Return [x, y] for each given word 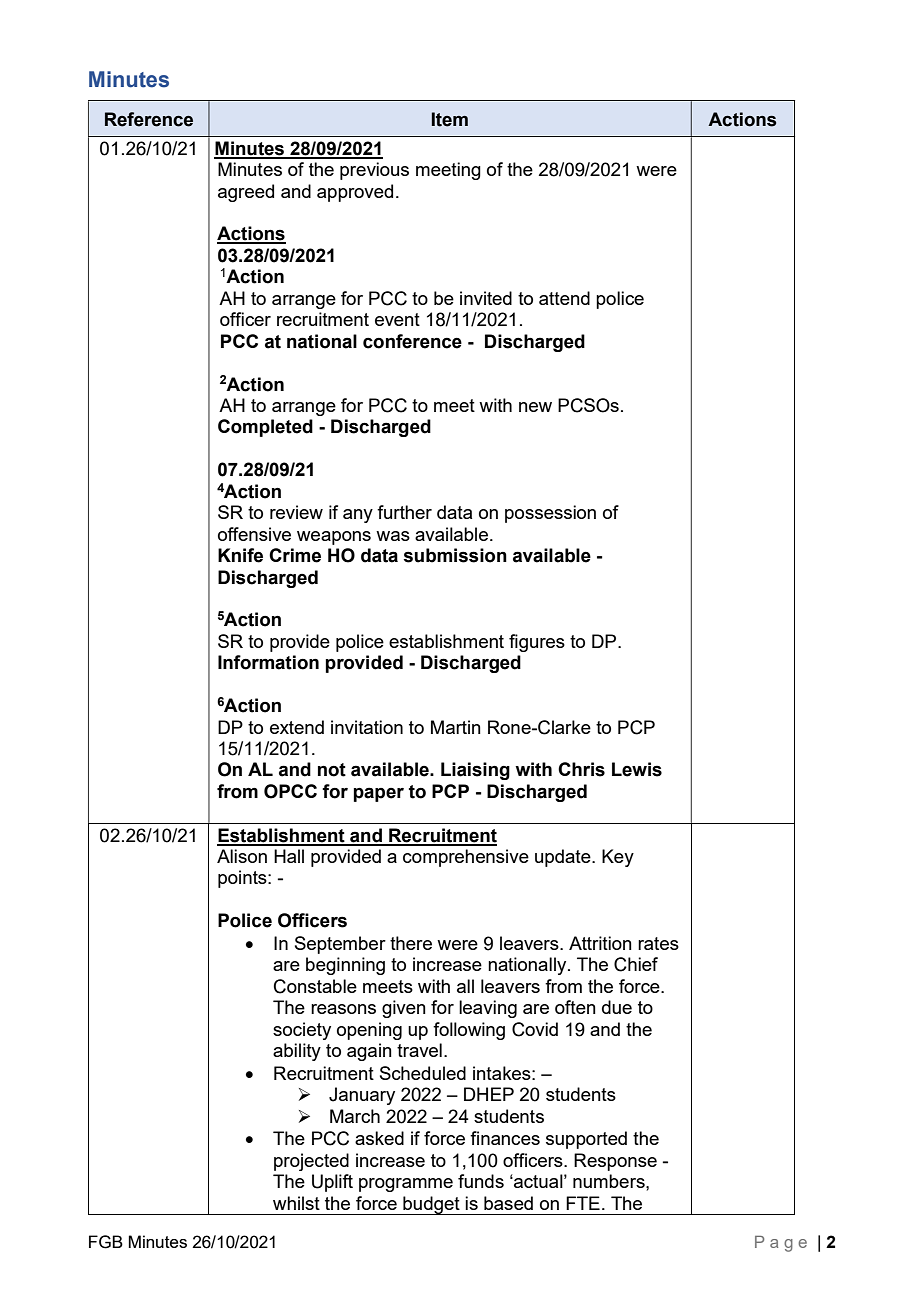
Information [268, 662]
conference [412, 341]
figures [537, 643]
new [535, 407]
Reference [149, 119]
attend [564, 298]
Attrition [600, 943]
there [411, 943]
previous [374, 171]
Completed [265, 428]
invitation [367, 727]
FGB [106, 1242]
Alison [242, 856]
